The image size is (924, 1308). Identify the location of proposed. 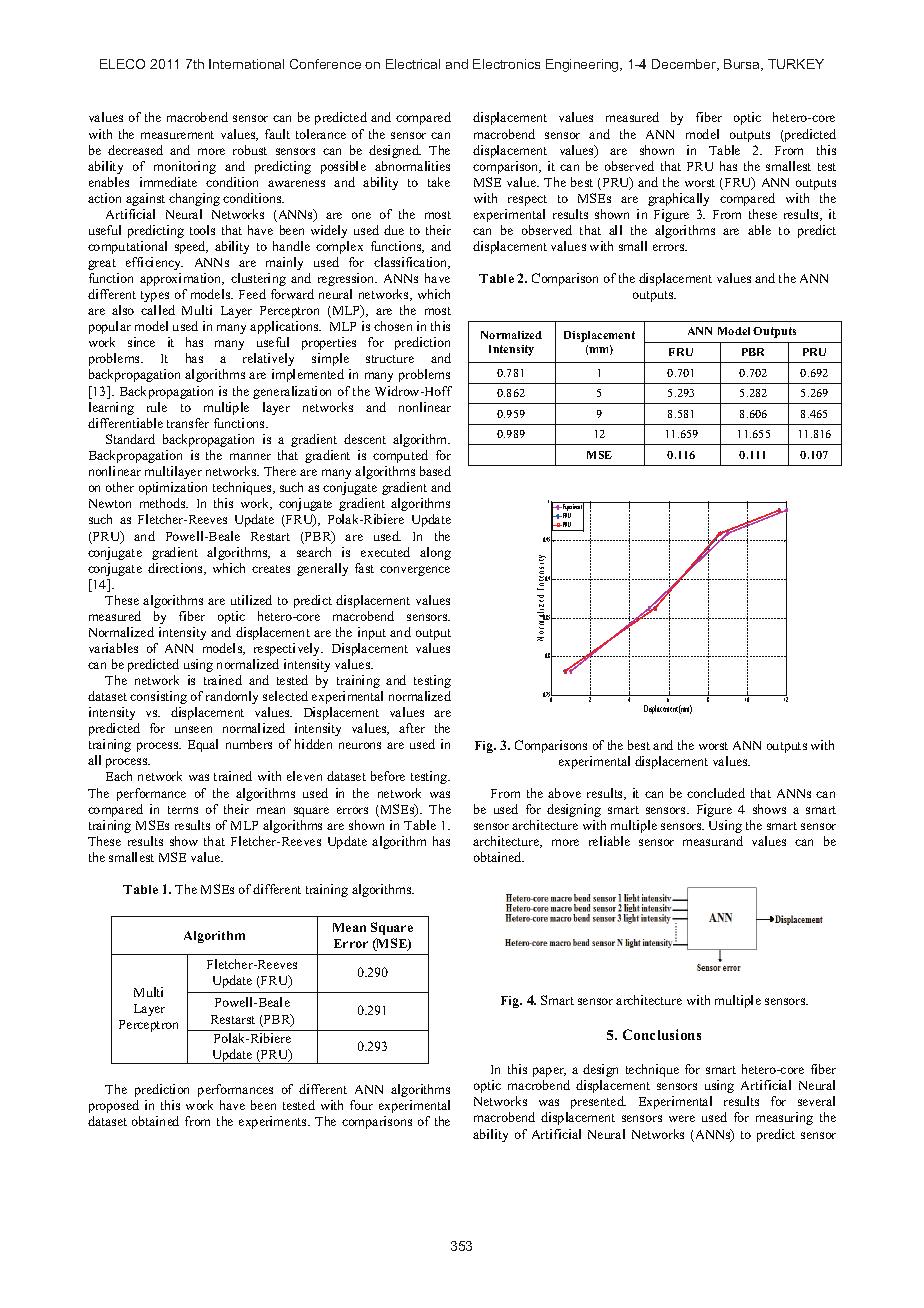
(114, 1106).
